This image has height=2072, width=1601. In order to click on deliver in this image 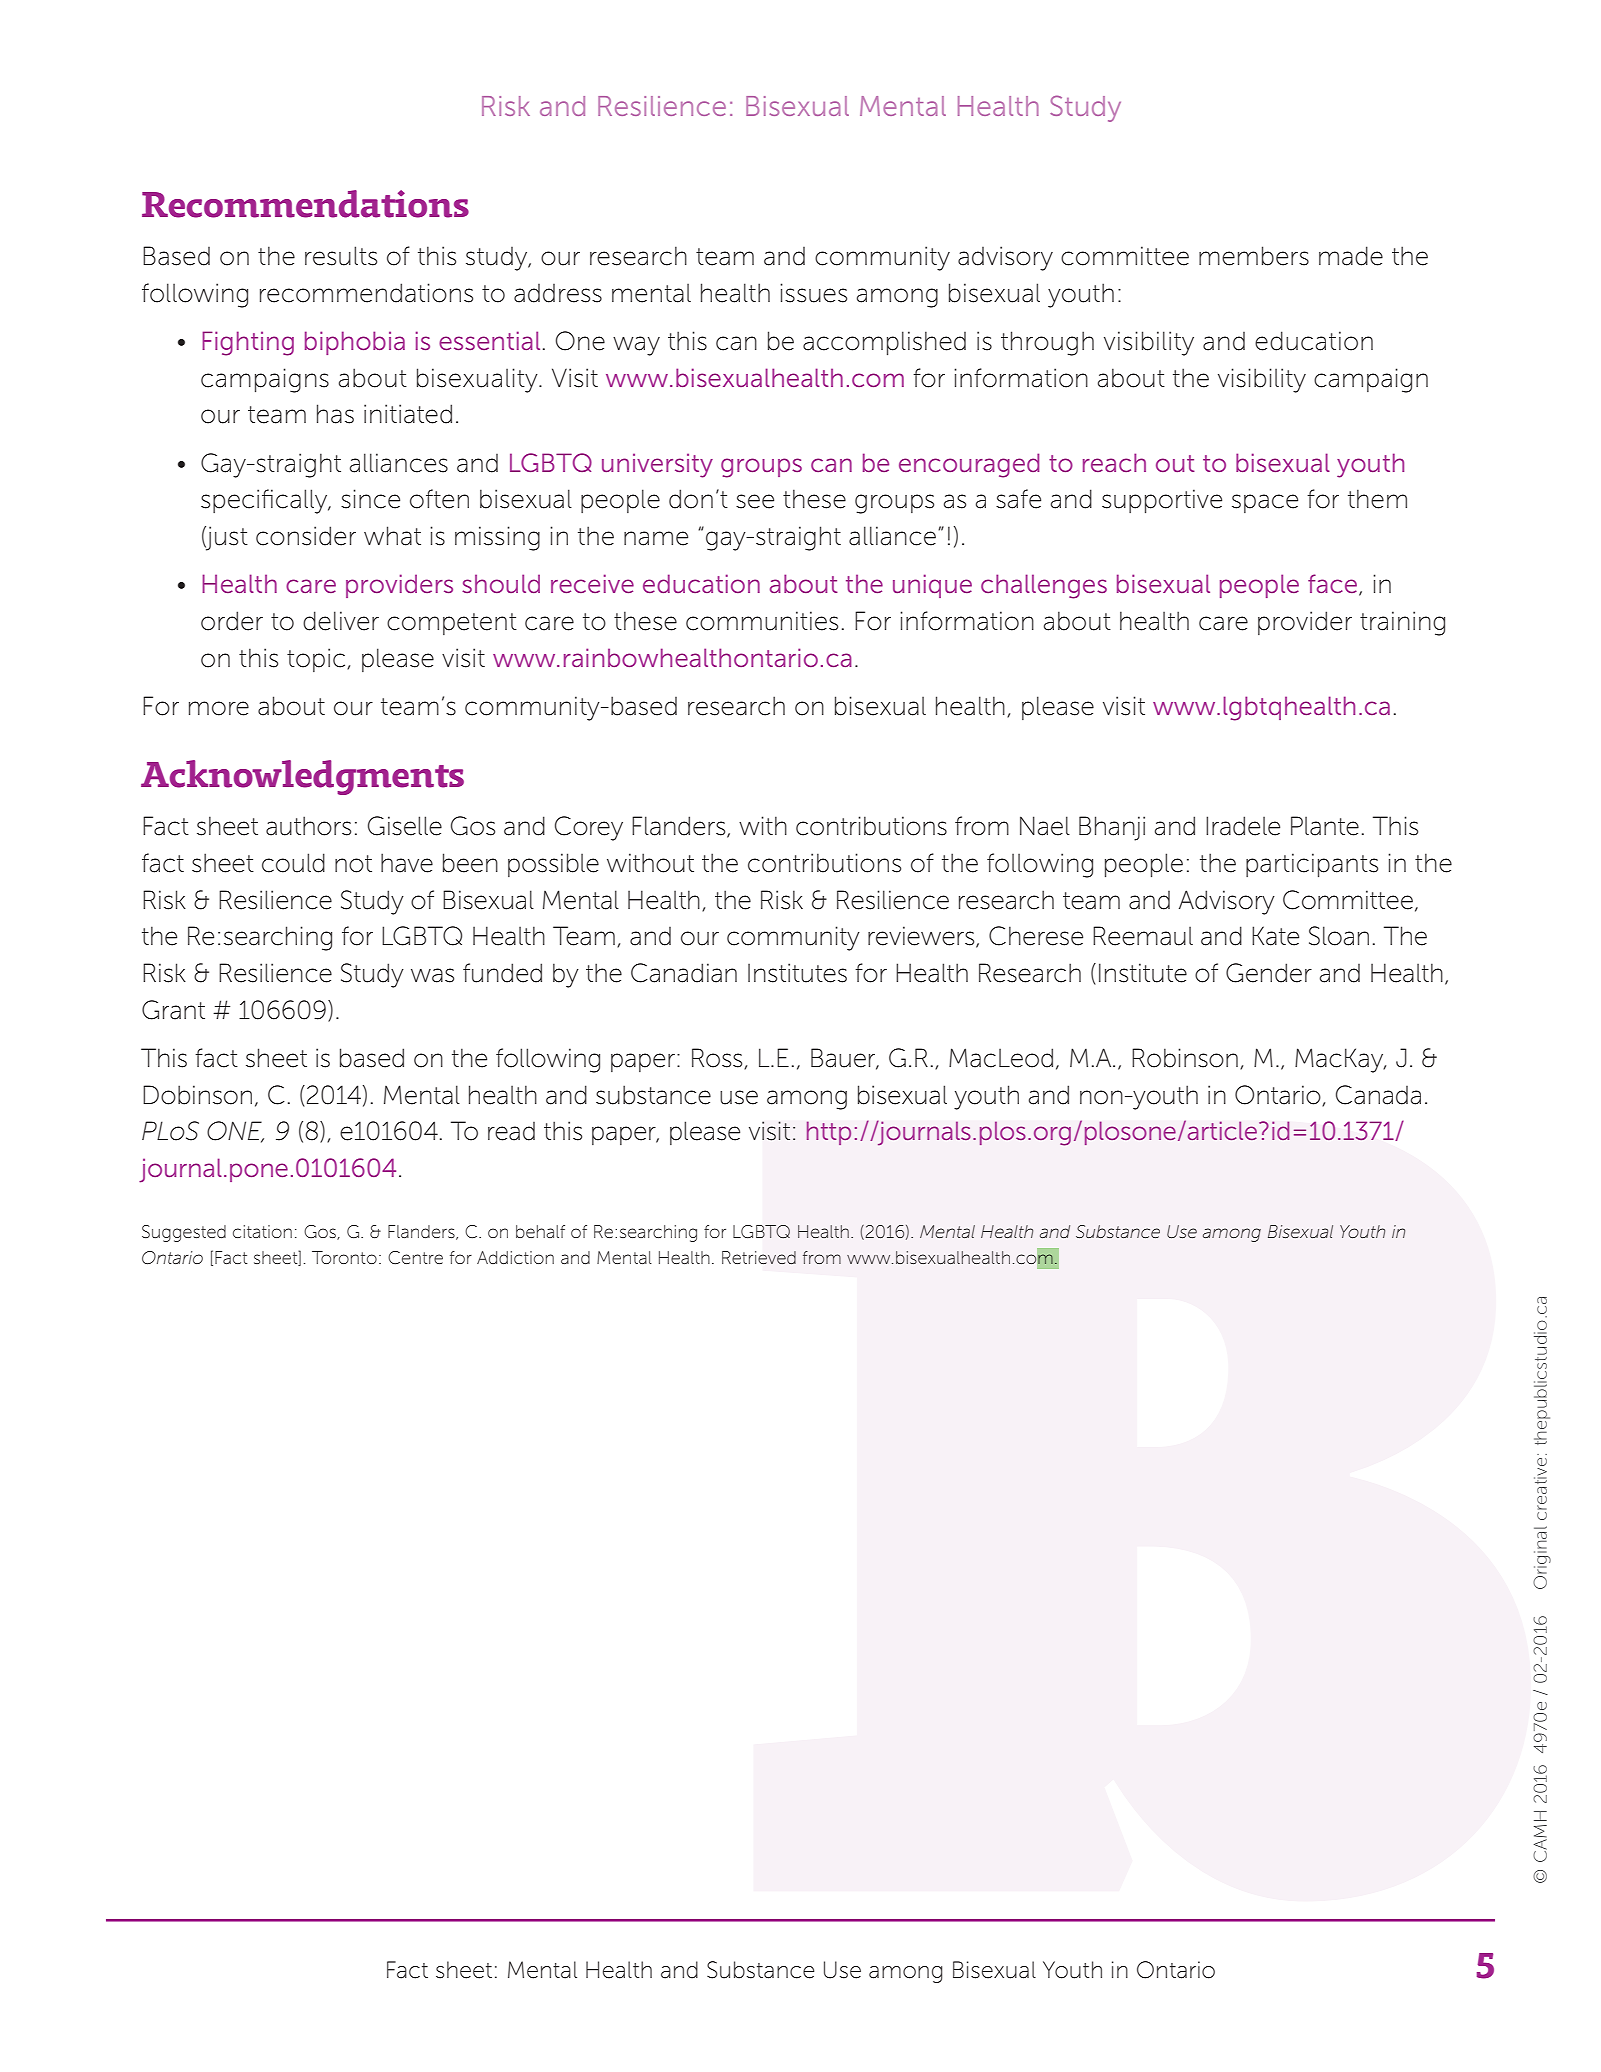, I will do `click(341, 621)`.
